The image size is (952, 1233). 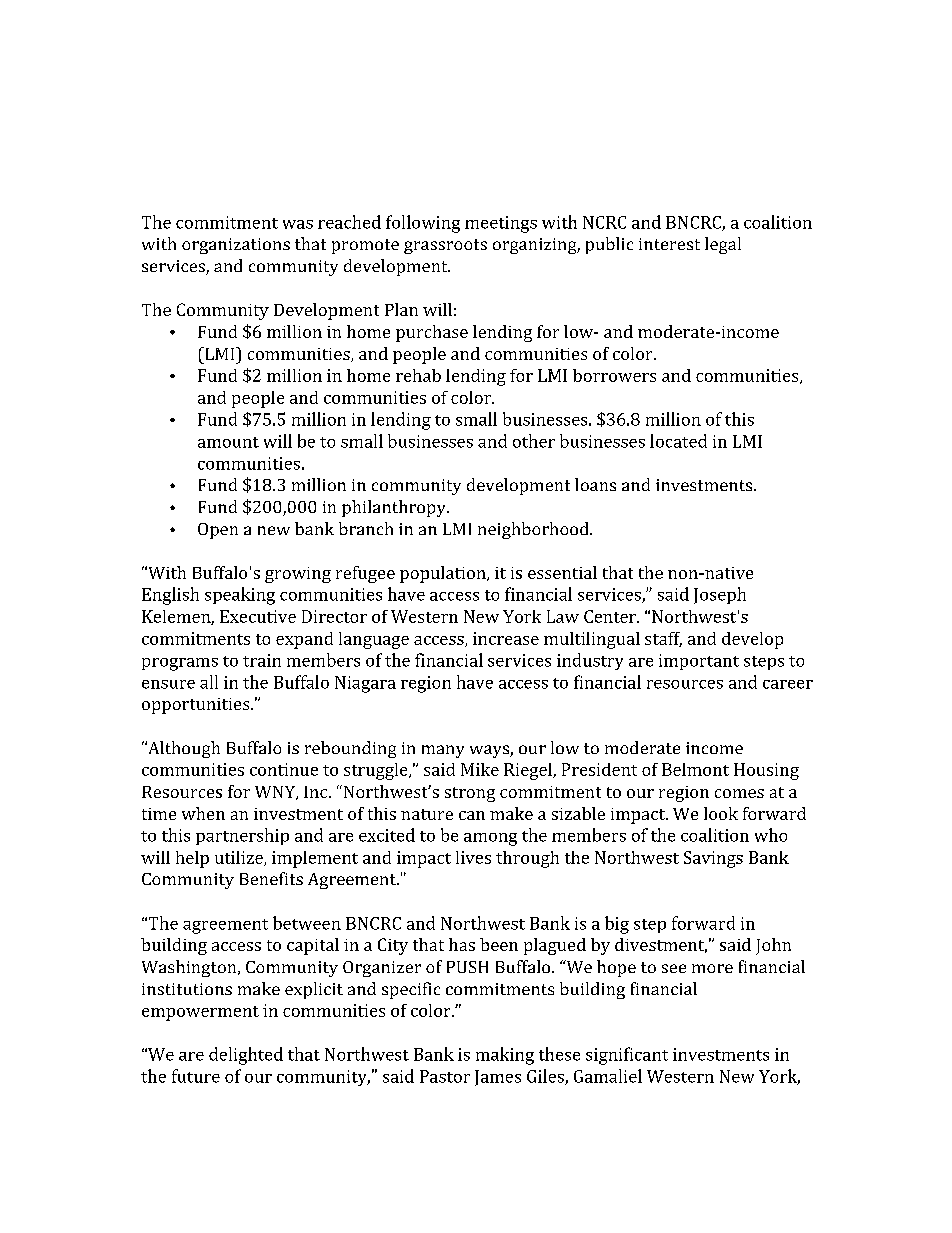 I want to click on legal, so click(x=723, y=245).
